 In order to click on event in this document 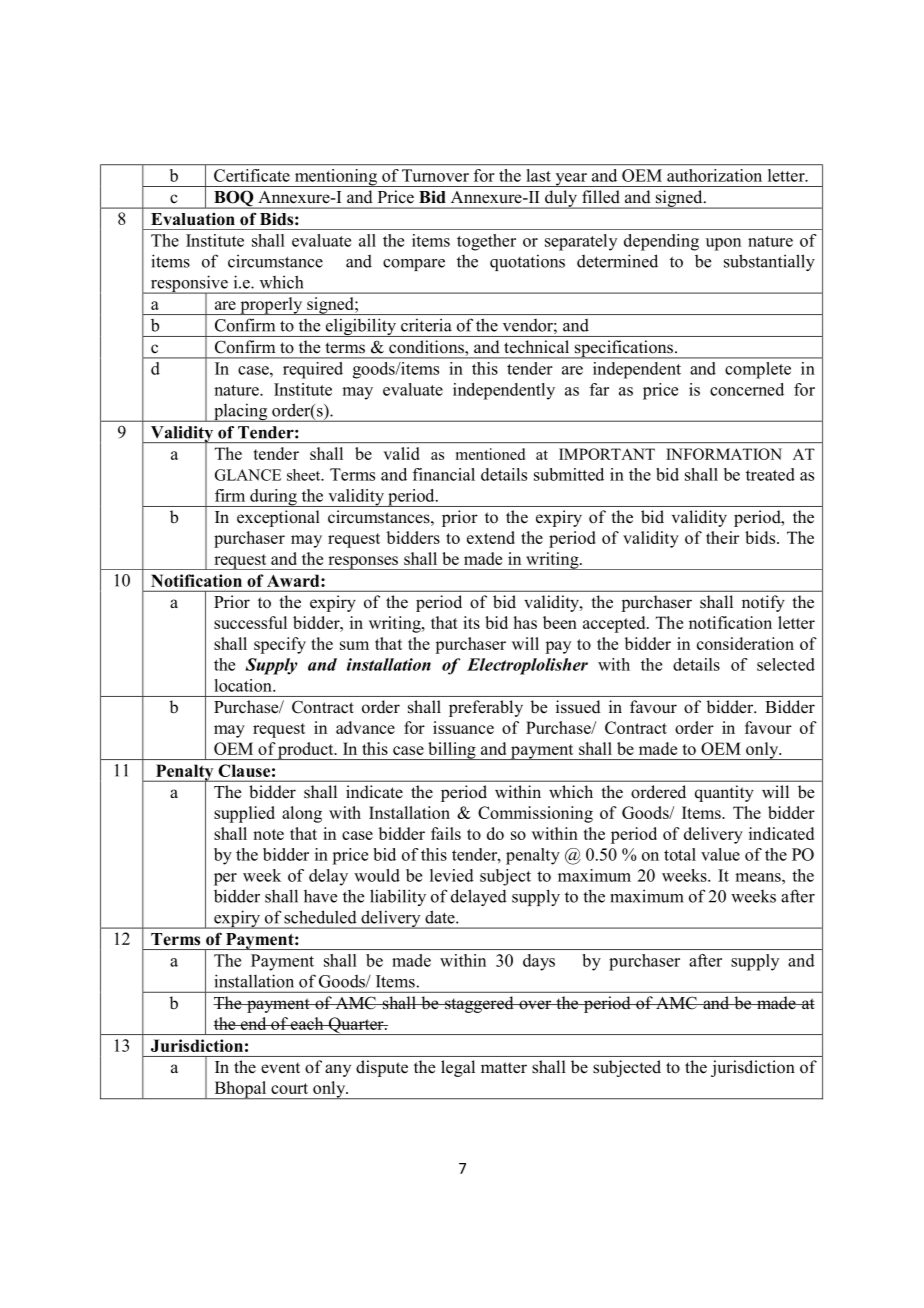, I will do `click(280, 1068)`.
